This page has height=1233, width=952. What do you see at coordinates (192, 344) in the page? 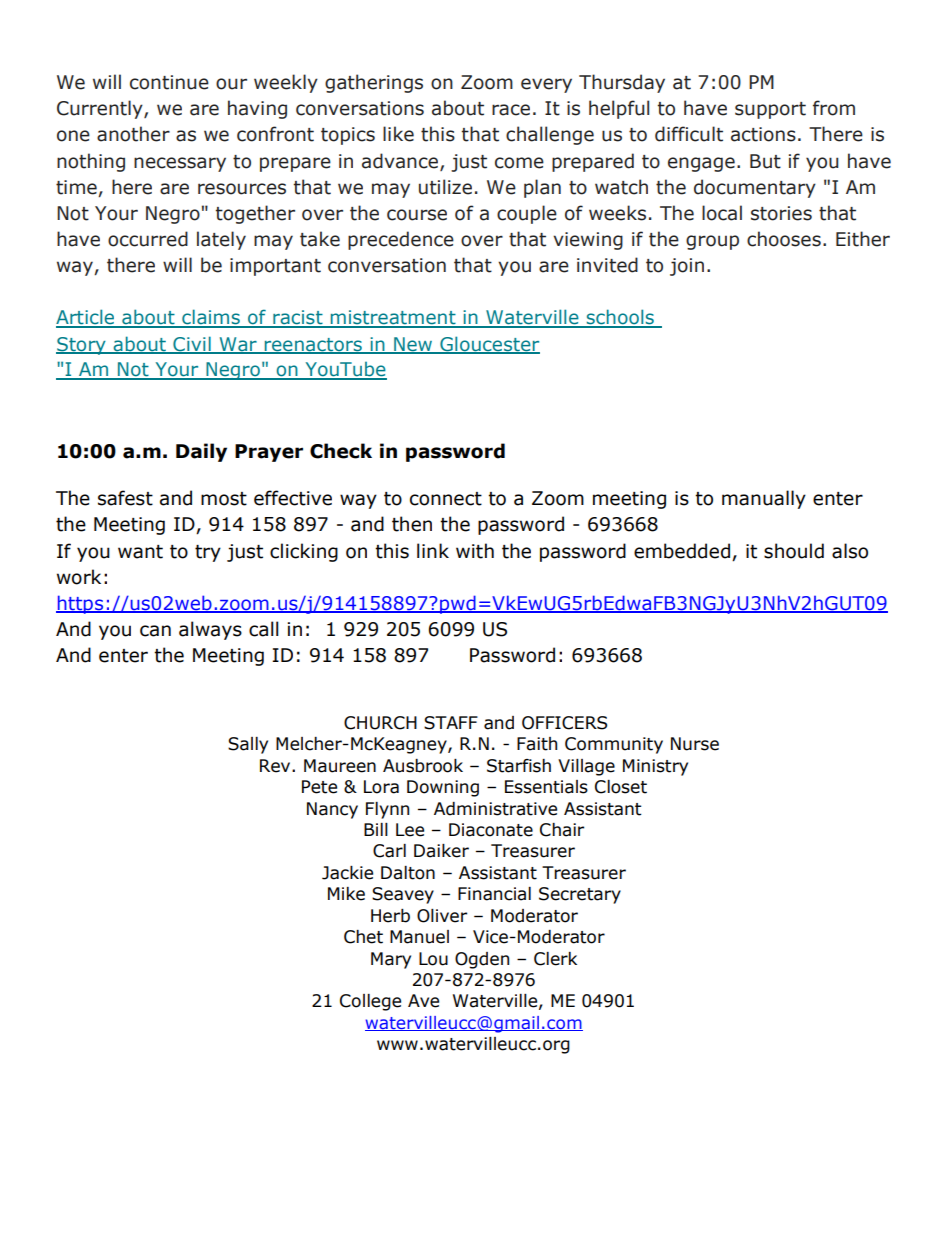
I see `Civil` at bounding box center [192, 344].
